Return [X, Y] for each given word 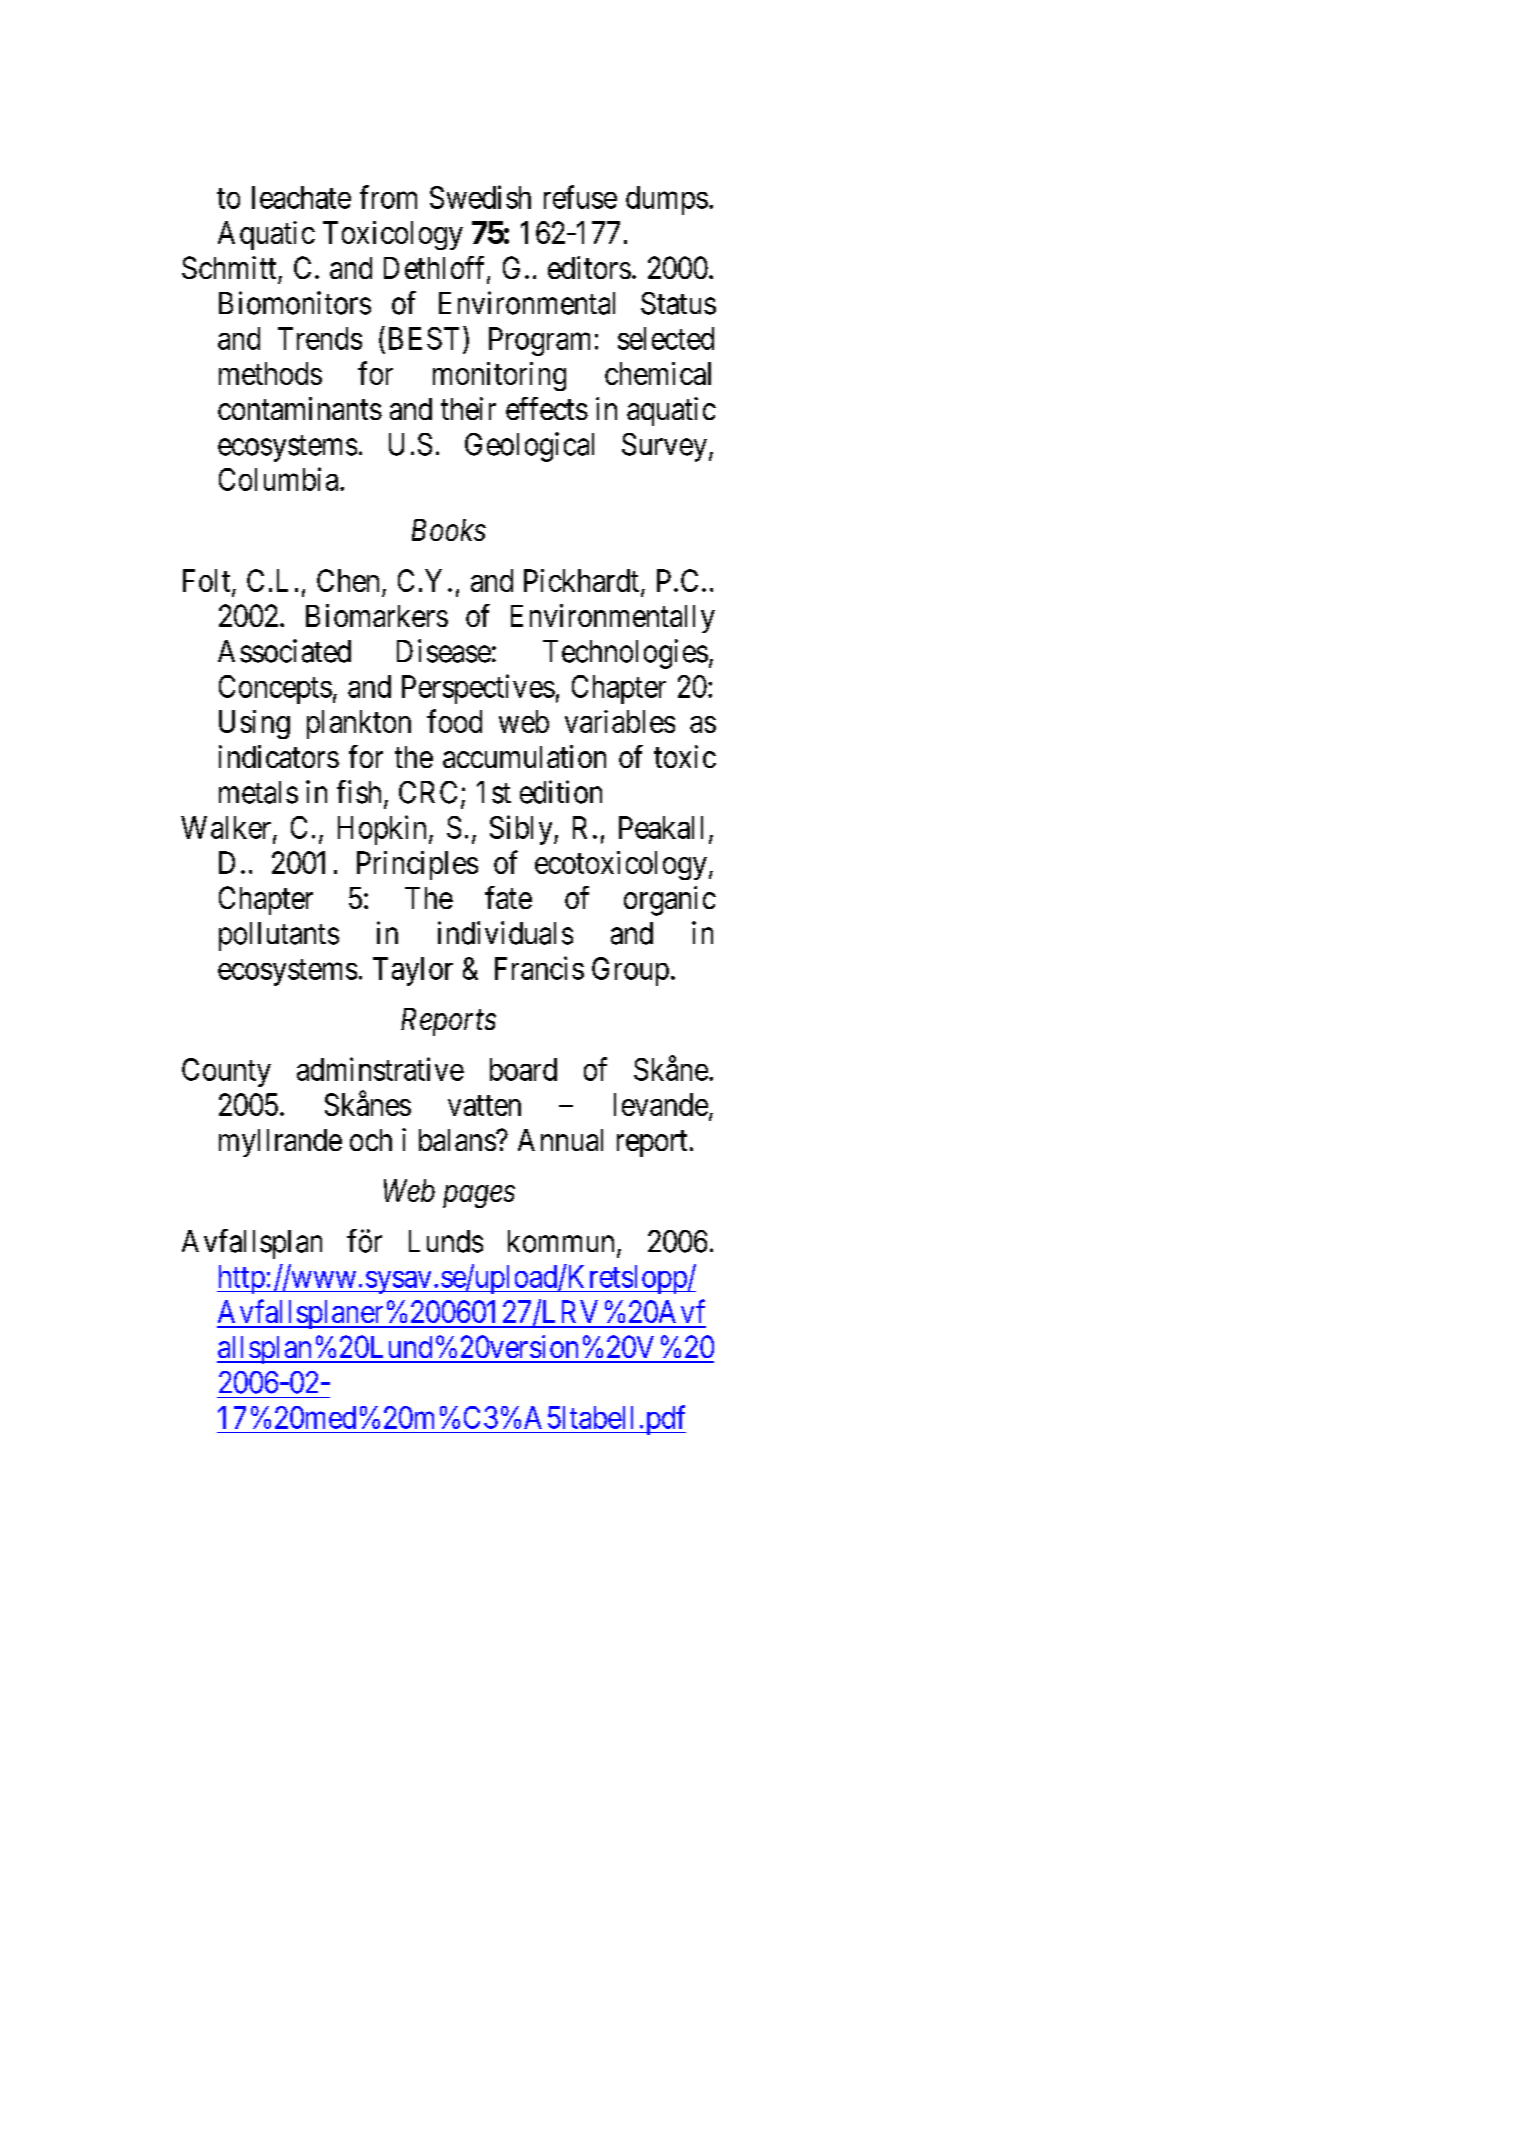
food [454, 721]
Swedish [480, 197]
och [371, 1140]
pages [479, 1197]
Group [630, 971]
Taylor [413, 971]
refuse [580, 197]
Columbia [280, 479]
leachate [301, 197]
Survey [666, 447]
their [468, 408]
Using [254, 724]
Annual [560, 1140]
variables [620, 721]
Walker [227, 828]
